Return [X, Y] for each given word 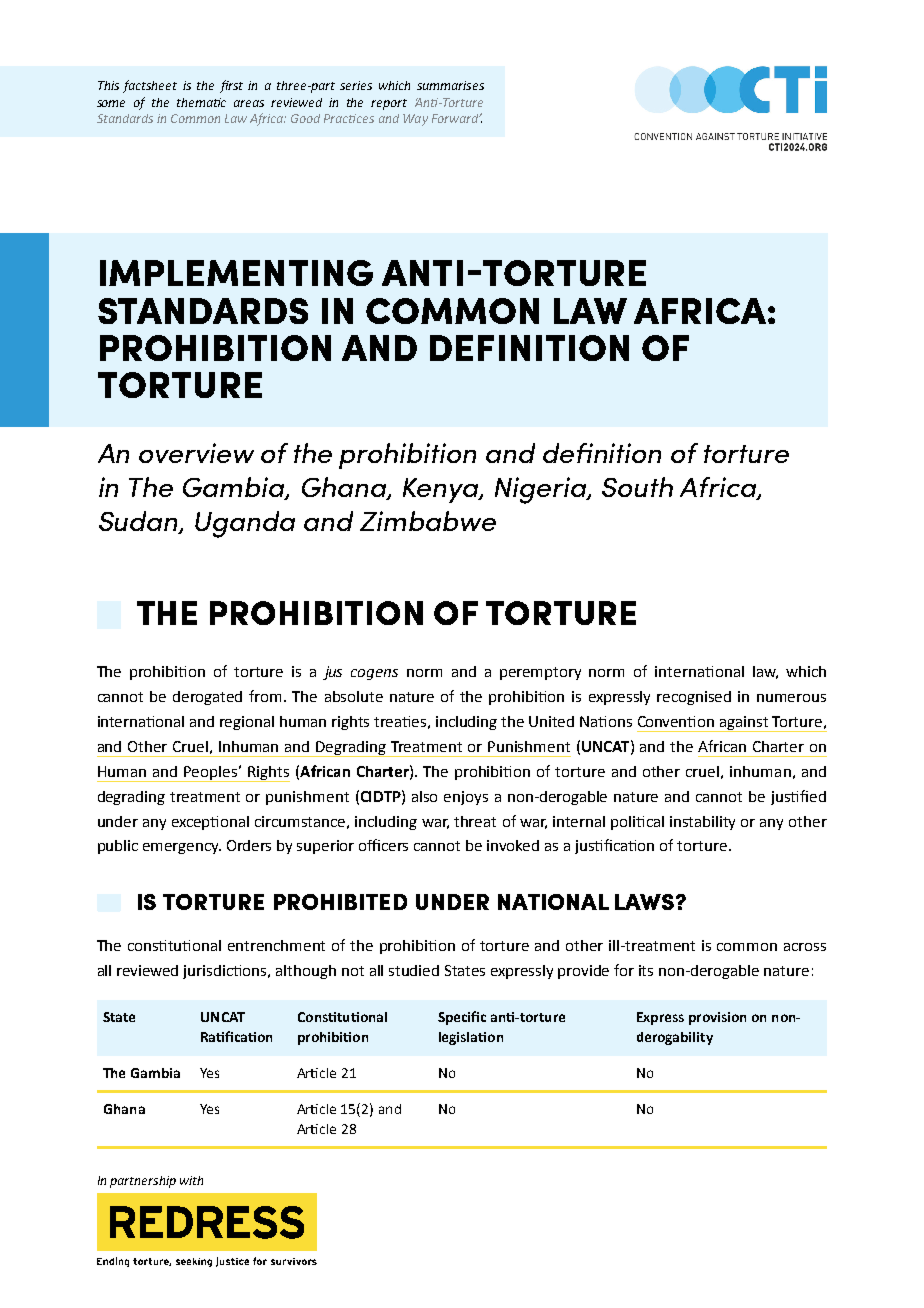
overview [196, 453]
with [191, 1180]
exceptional [210, 823]
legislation [471, 1038]
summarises [450, 85]
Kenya [442, 490]
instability [702, 823]
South [637, 487]
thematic [201, 102]
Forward [456, 118]
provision [717, 1018]
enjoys [466, 798]
